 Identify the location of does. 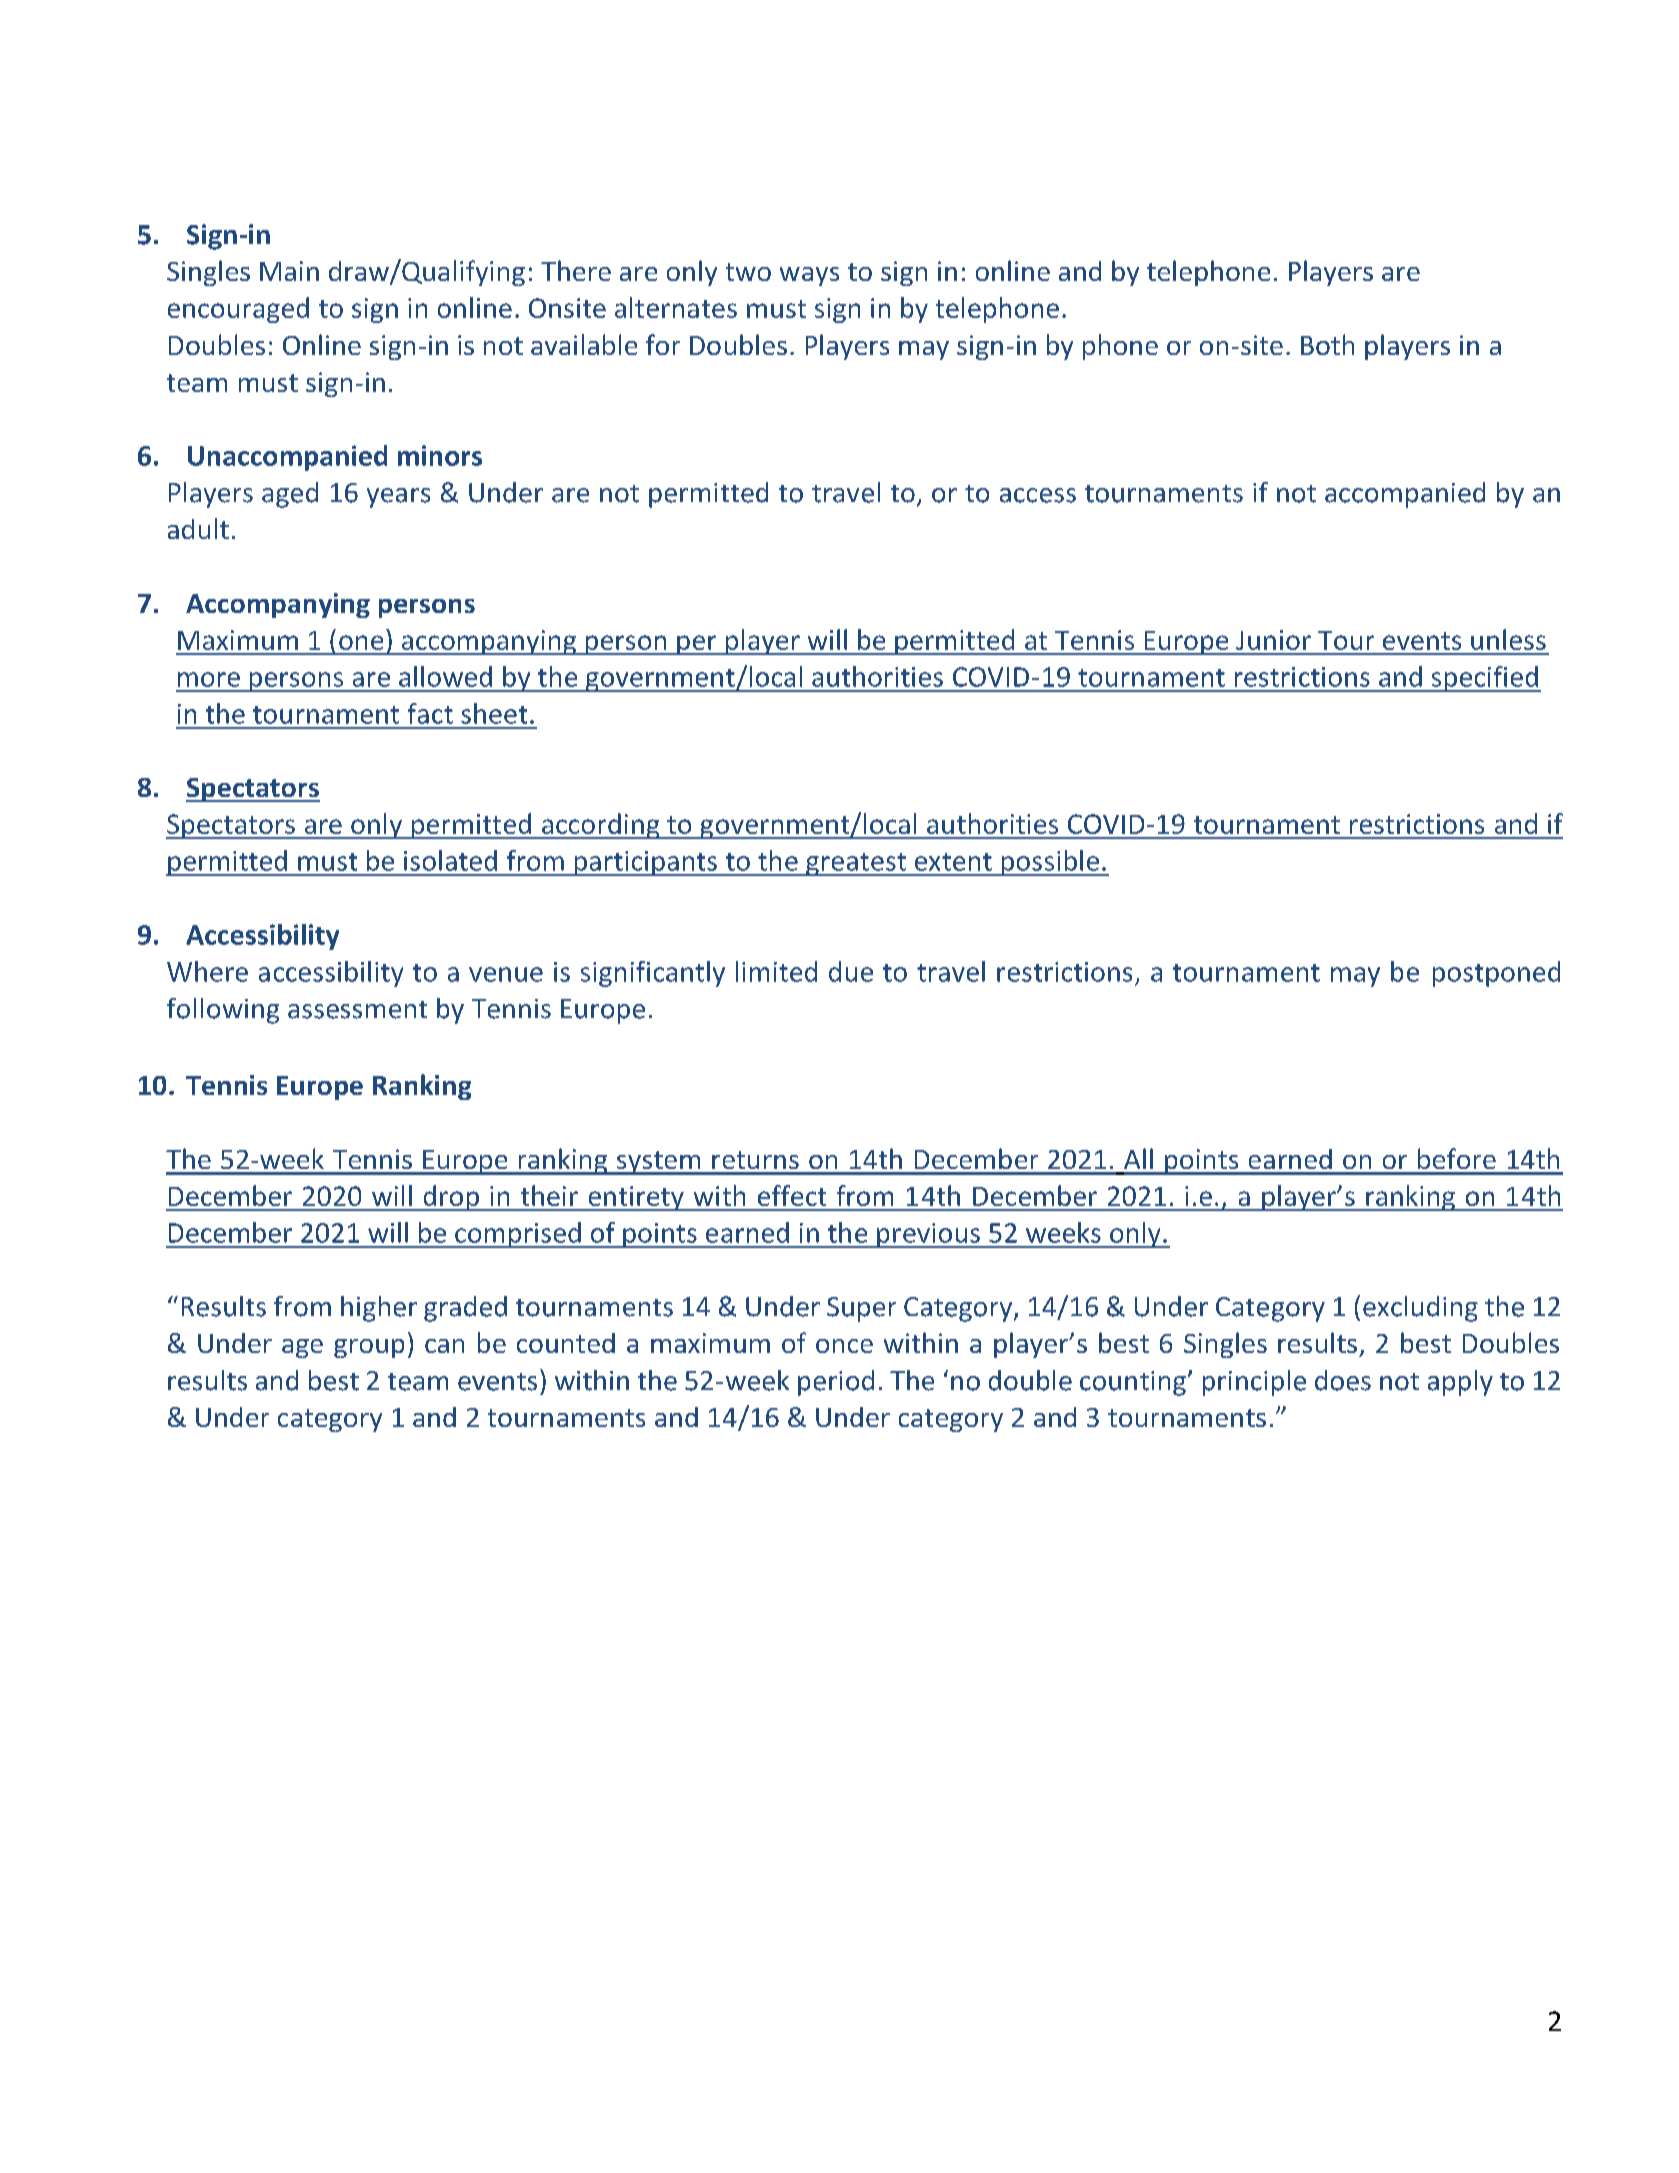
(1343, 1380).
